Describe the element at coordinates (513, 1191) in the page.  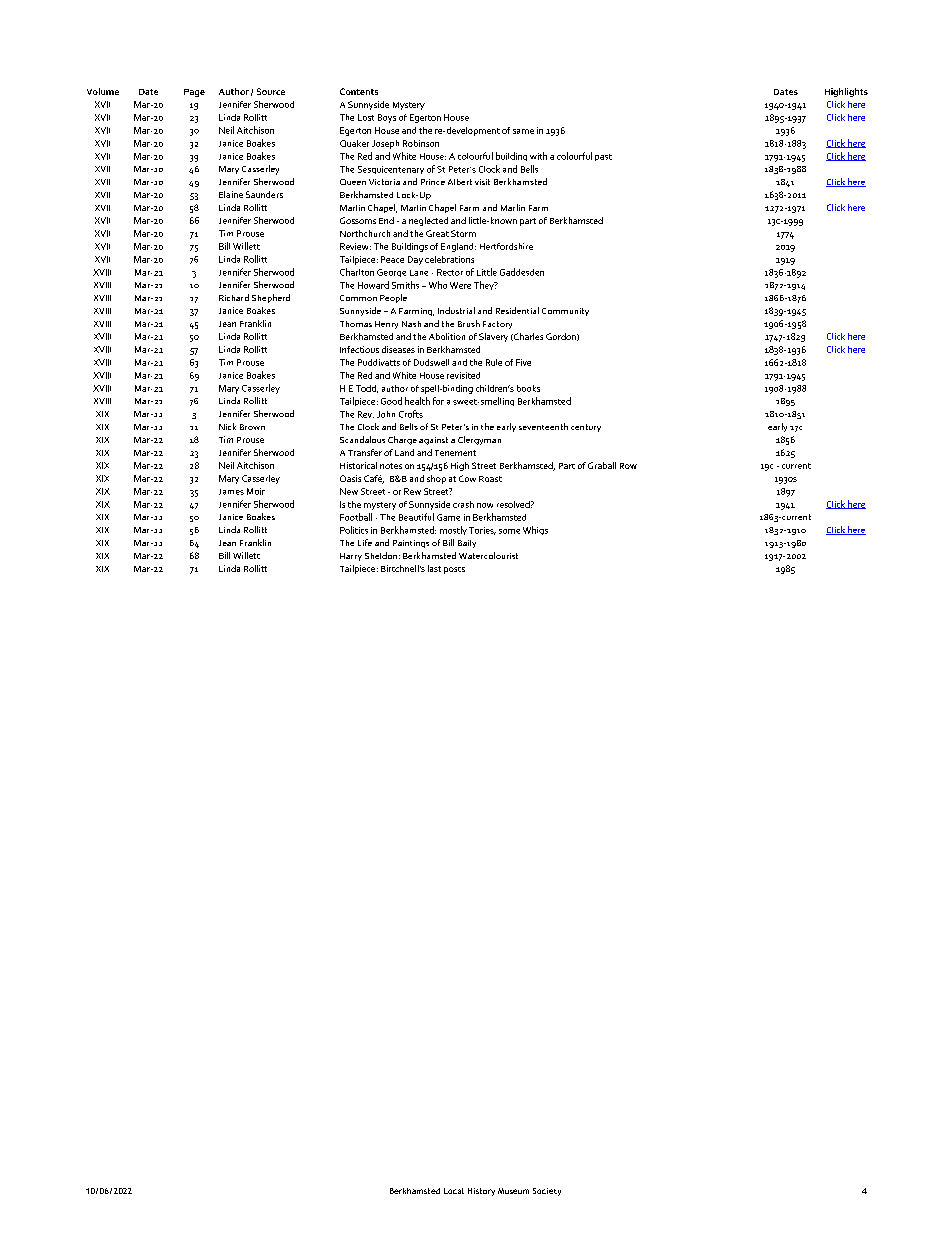
I see `Museum` at that location.
